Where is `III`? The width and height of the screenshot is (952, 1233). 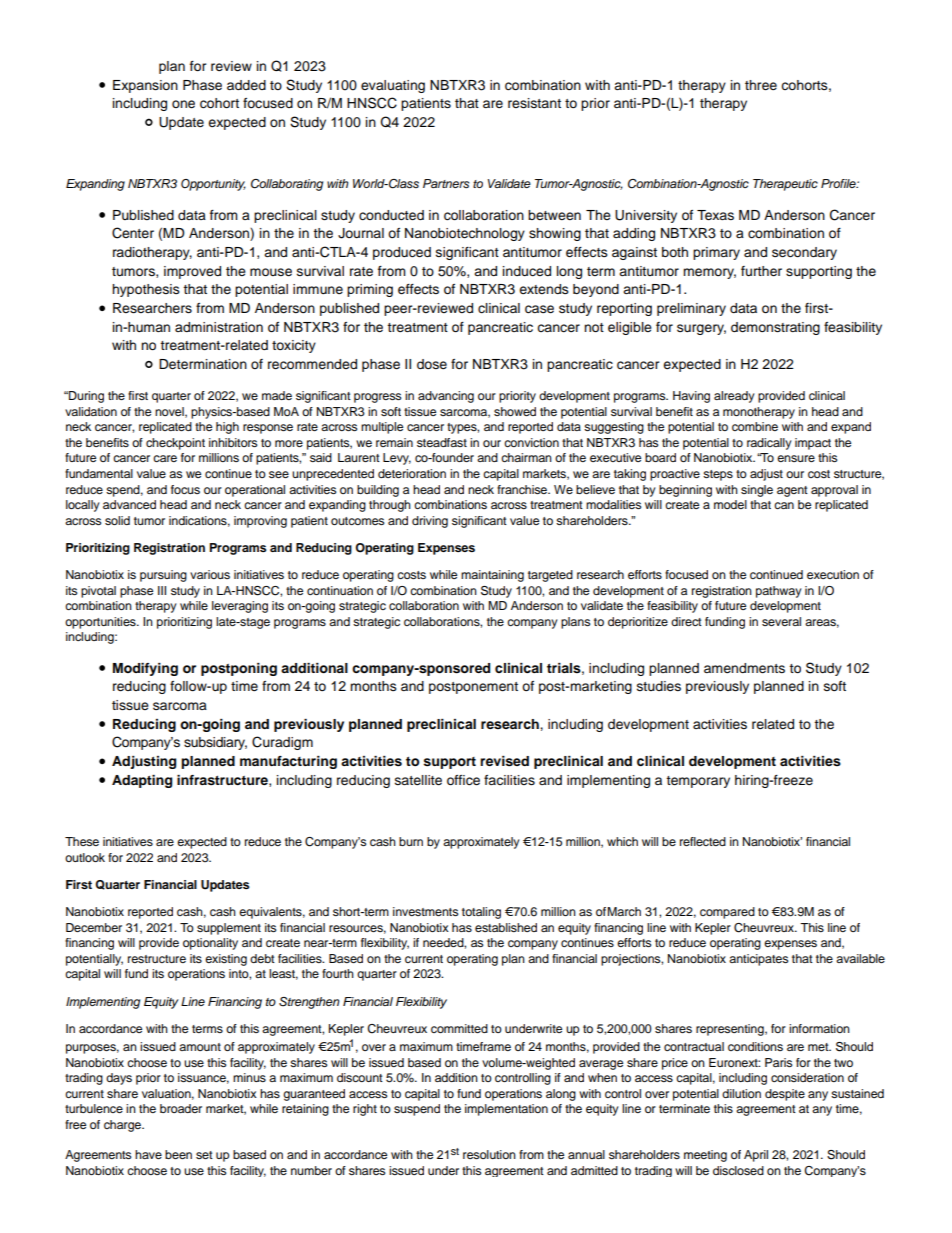
III is located at coordinates (162, 590).
